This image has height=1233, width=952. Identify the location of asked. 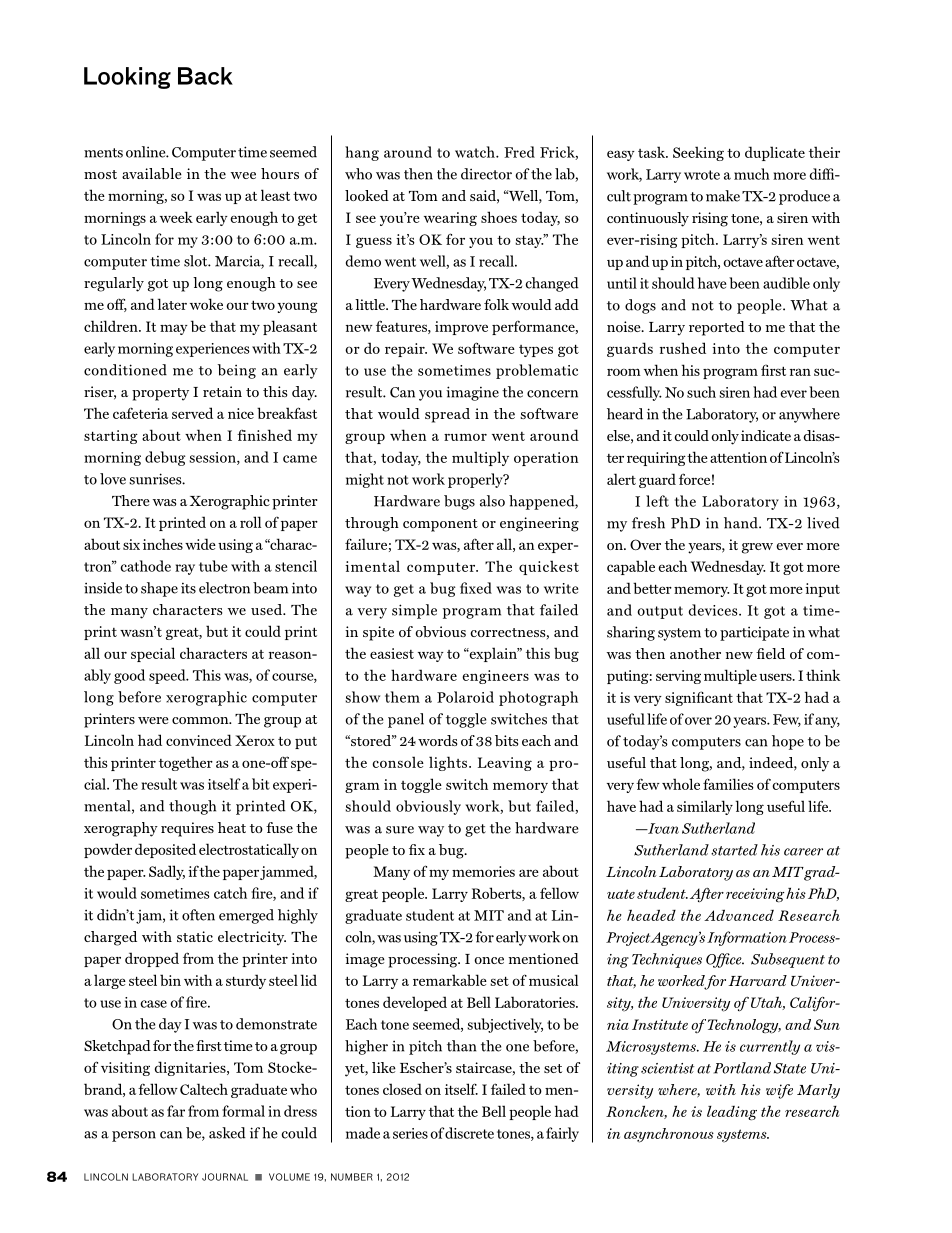
(227, 1133).
